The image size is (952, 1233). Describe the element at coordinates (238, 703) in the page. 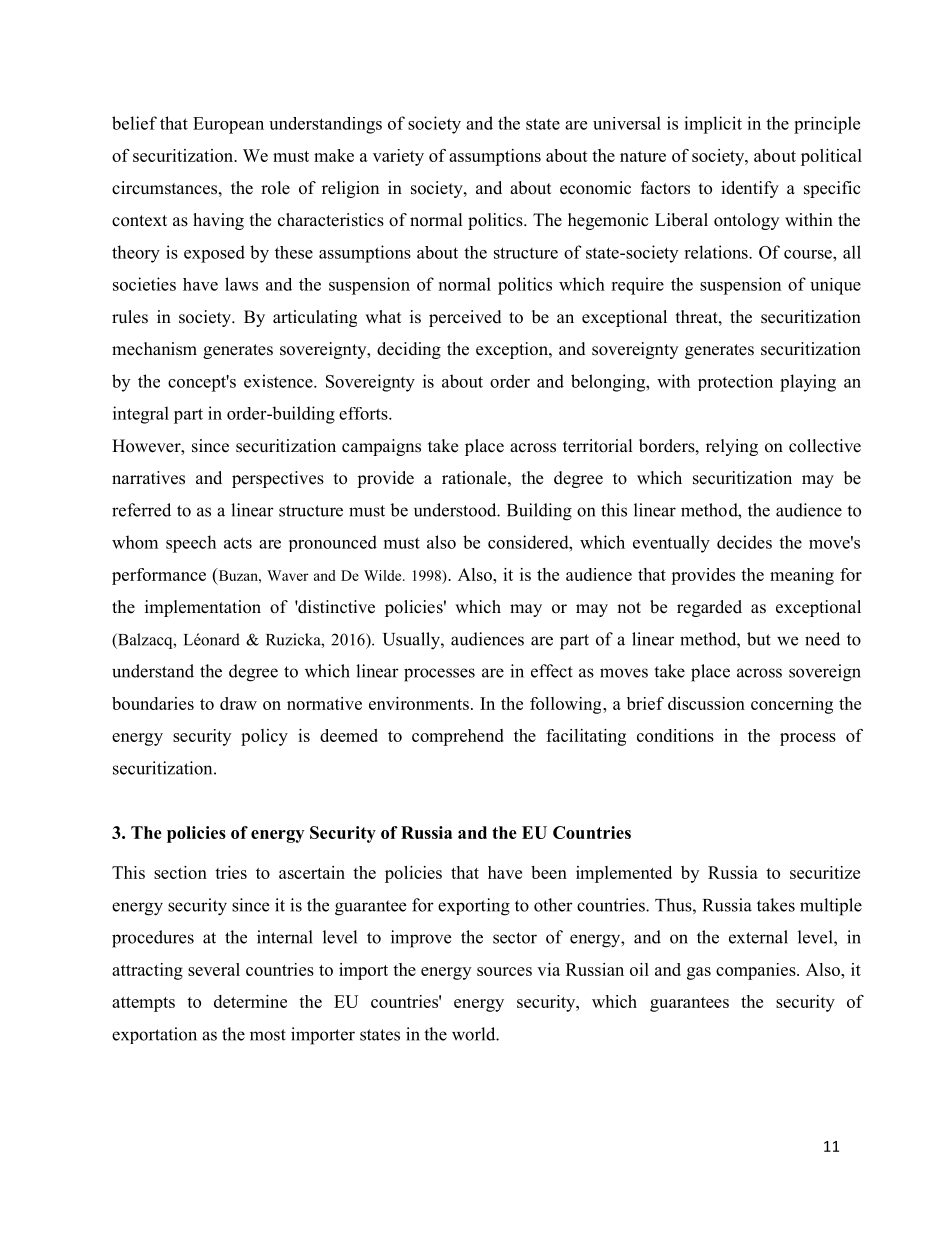

I see `draw` at that location.
